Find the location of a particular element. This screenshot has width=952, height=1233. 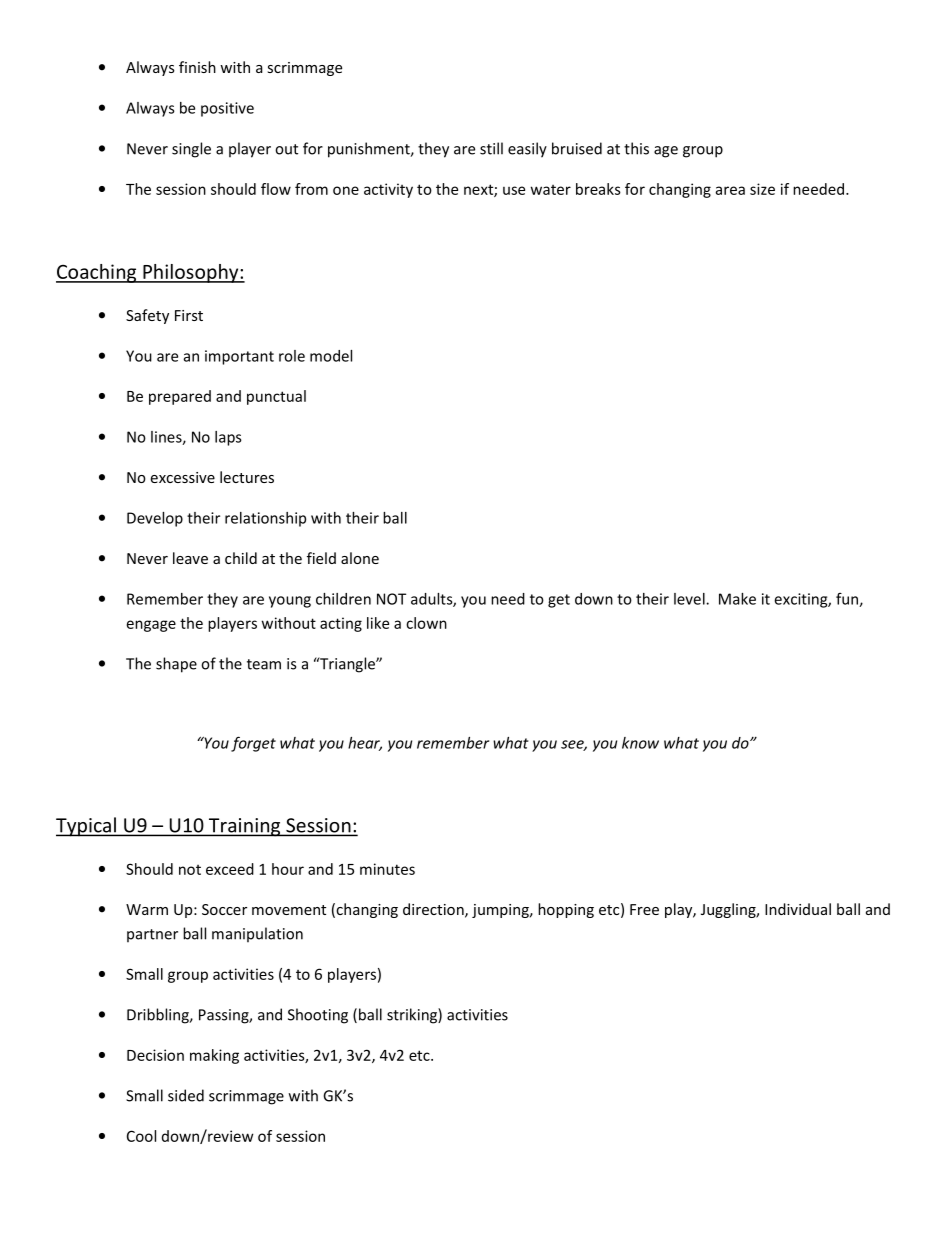

clown is located at coordinates (426, 623).
